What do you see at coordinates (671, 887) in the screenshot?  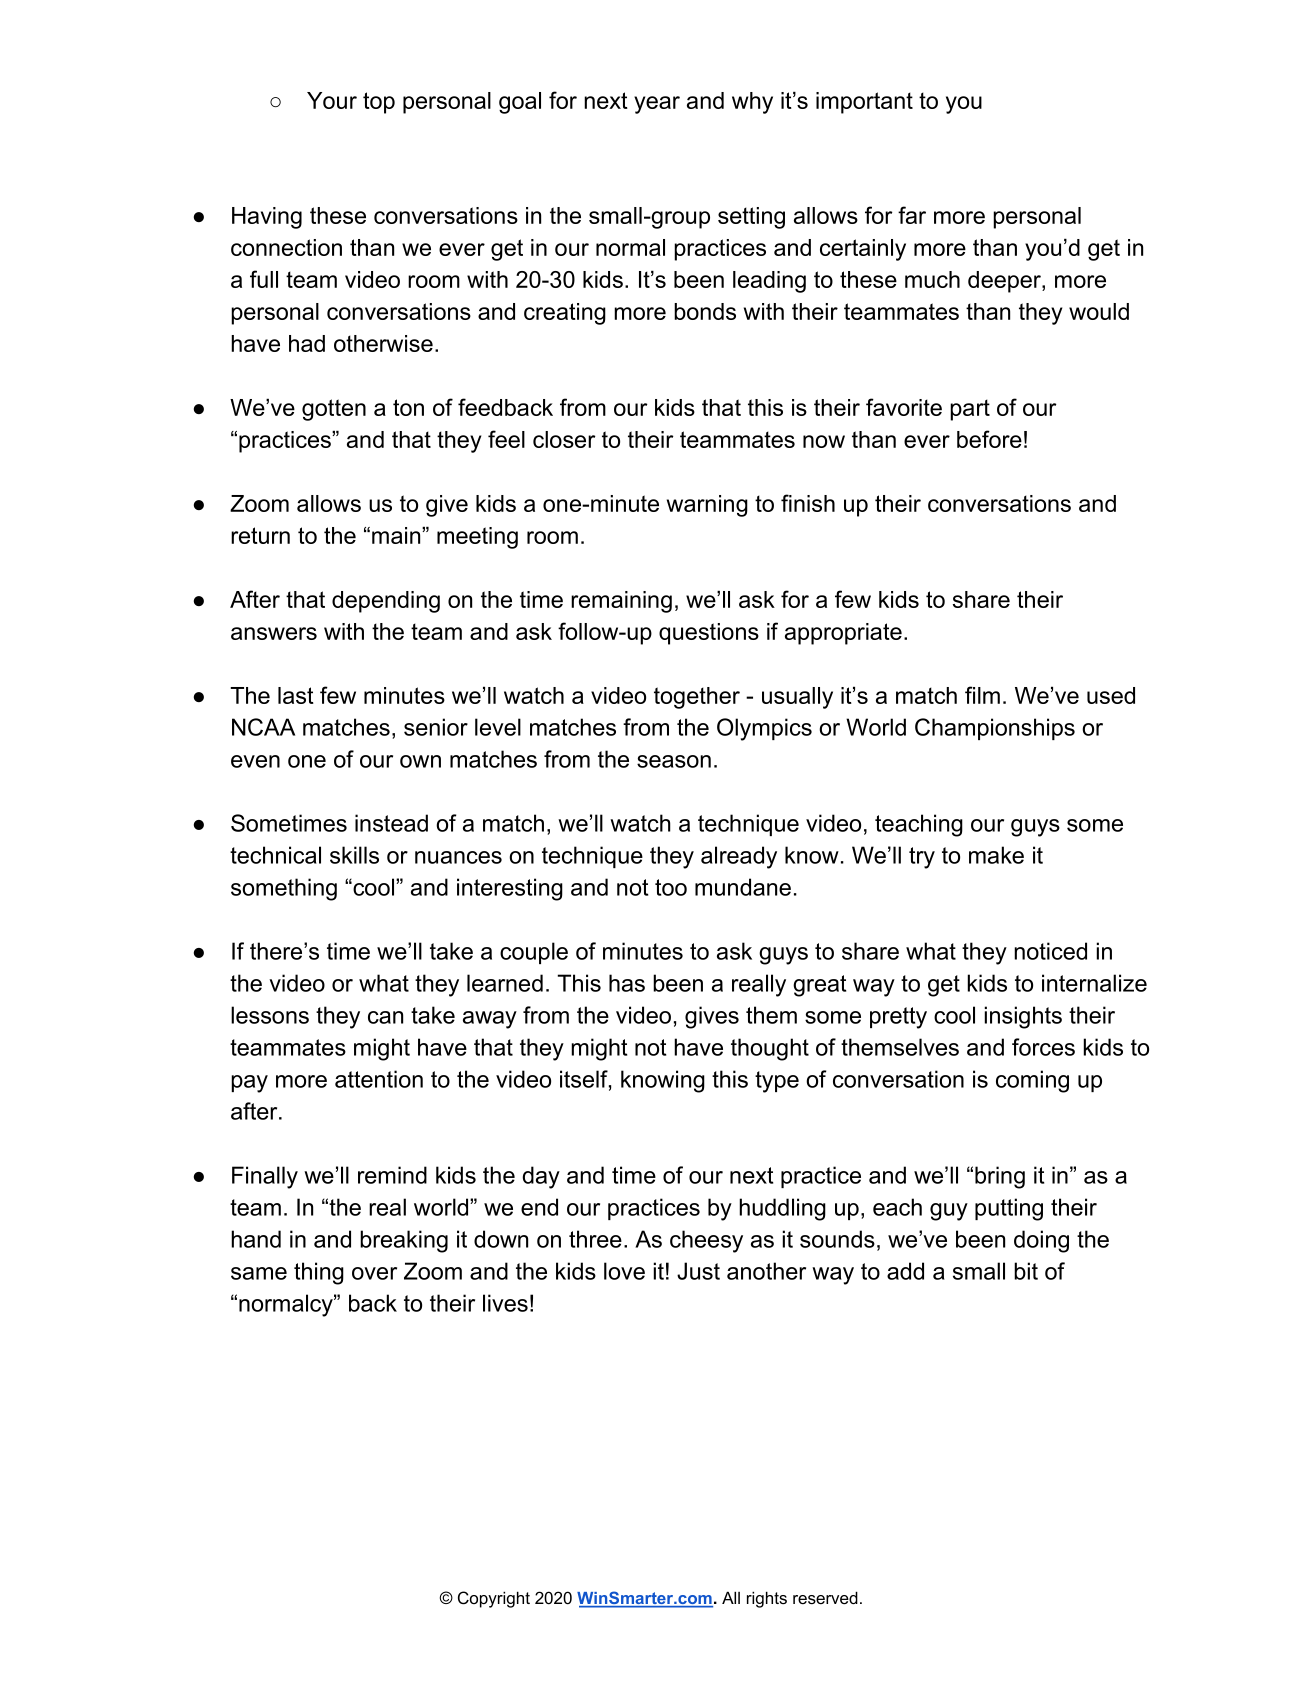 I see `too` at bounding box center [671, 887].
